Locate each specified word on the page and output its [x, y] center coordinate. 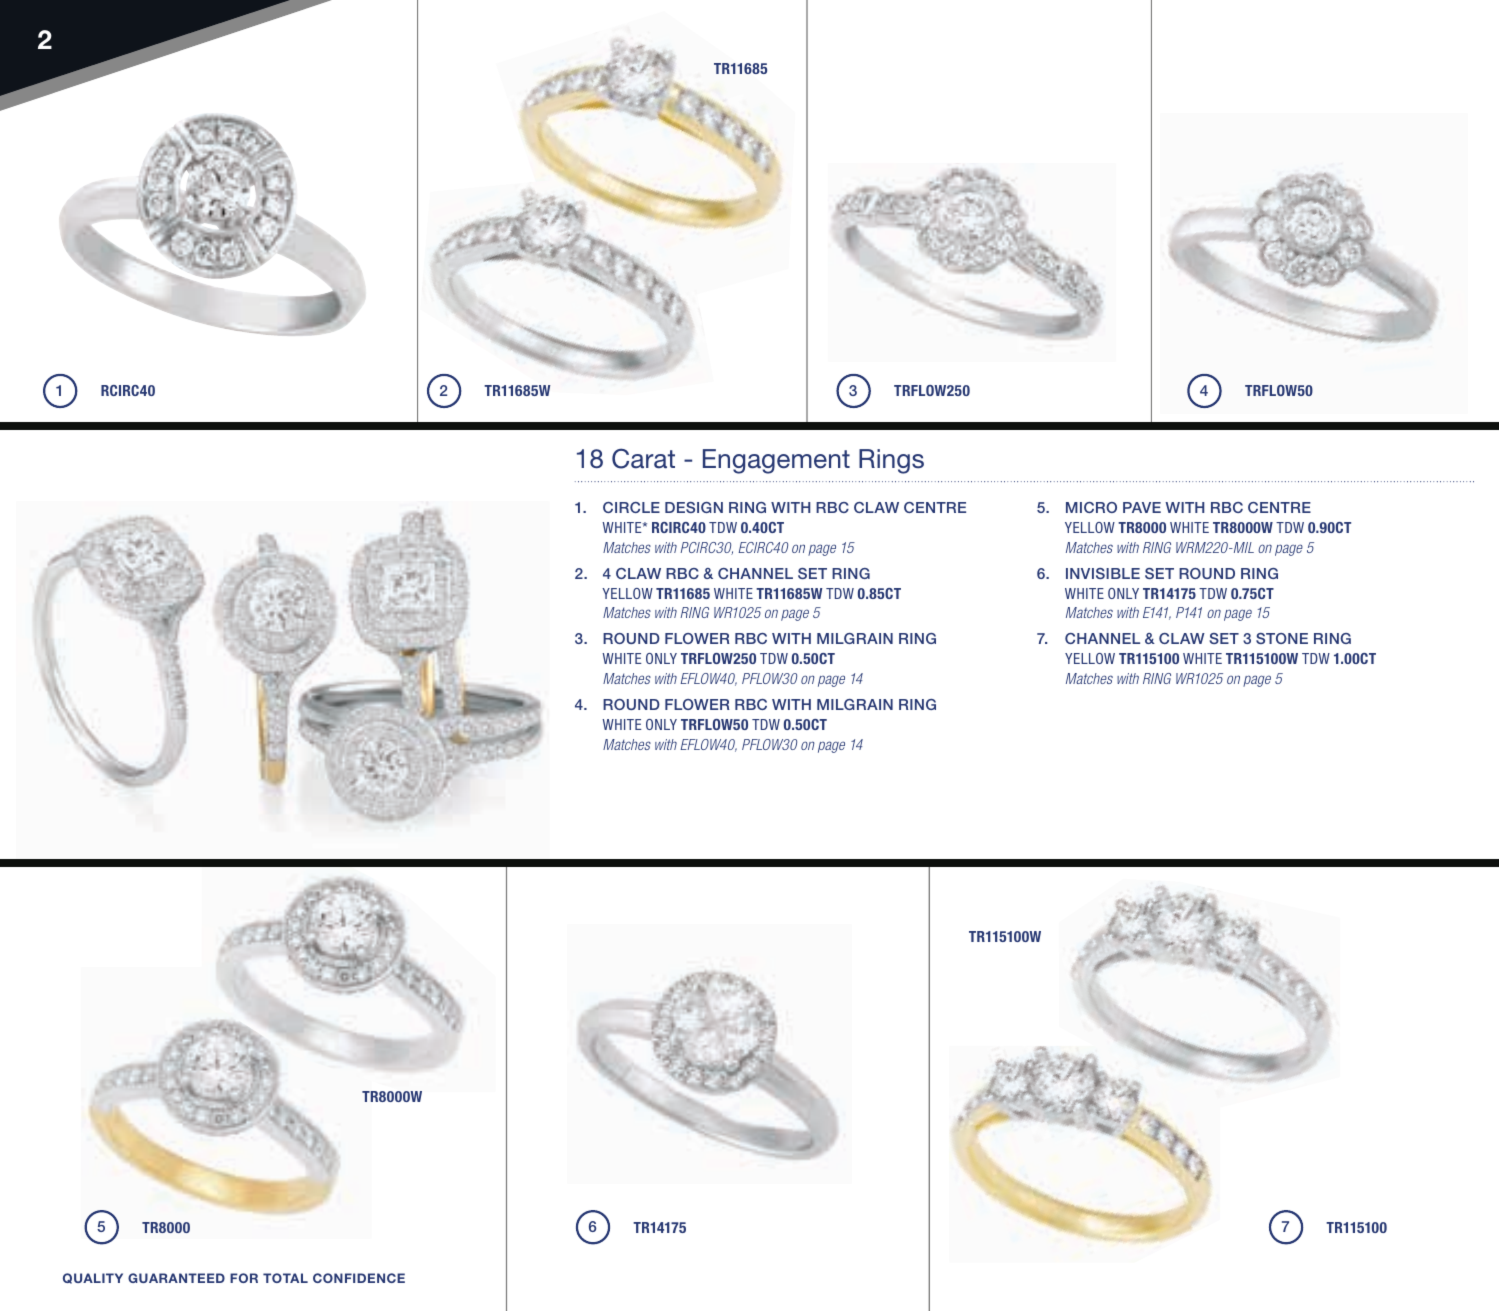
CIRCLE [631, 507]
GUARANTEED [176, 1278]
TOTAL [285, 1278]
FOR [244, 1278]
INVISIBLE [1103, 573]
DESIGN [694, 507]
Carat [643, 458]
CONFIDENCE [359, 1278]
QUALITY [93, 1278]
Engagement [776, 461]
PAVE [1142, 507]
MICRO [1091, 507]
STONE [1282, 638]
